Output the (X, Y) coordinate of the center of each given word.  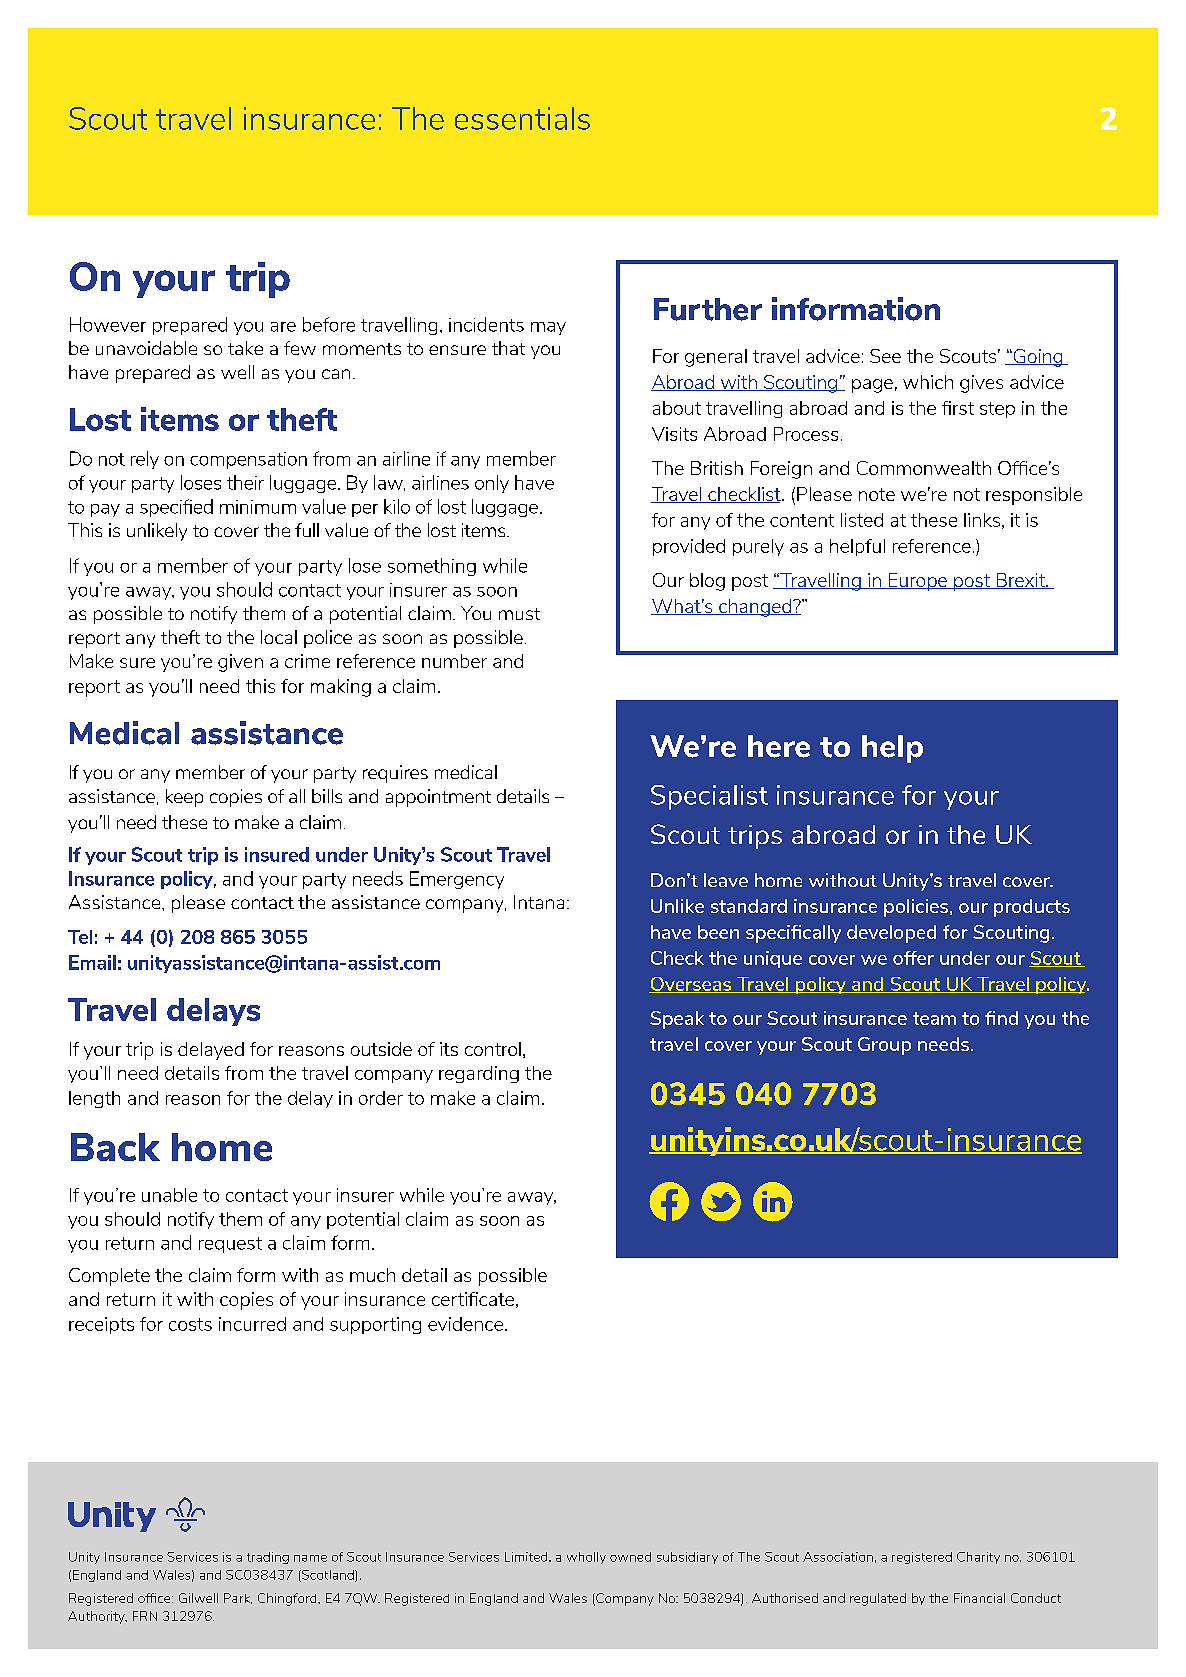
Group (884, 1046)
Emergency (457, 880)
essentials (522, 118)
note (877, 494)
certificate (473, 1299)
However (108, 324)
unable (169, 1195)
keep (184, 798)
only (492, 484)
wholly (586, 1558)
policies (917, 908)
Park (238, 1598)
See (885, 356)
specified (176, 508)
